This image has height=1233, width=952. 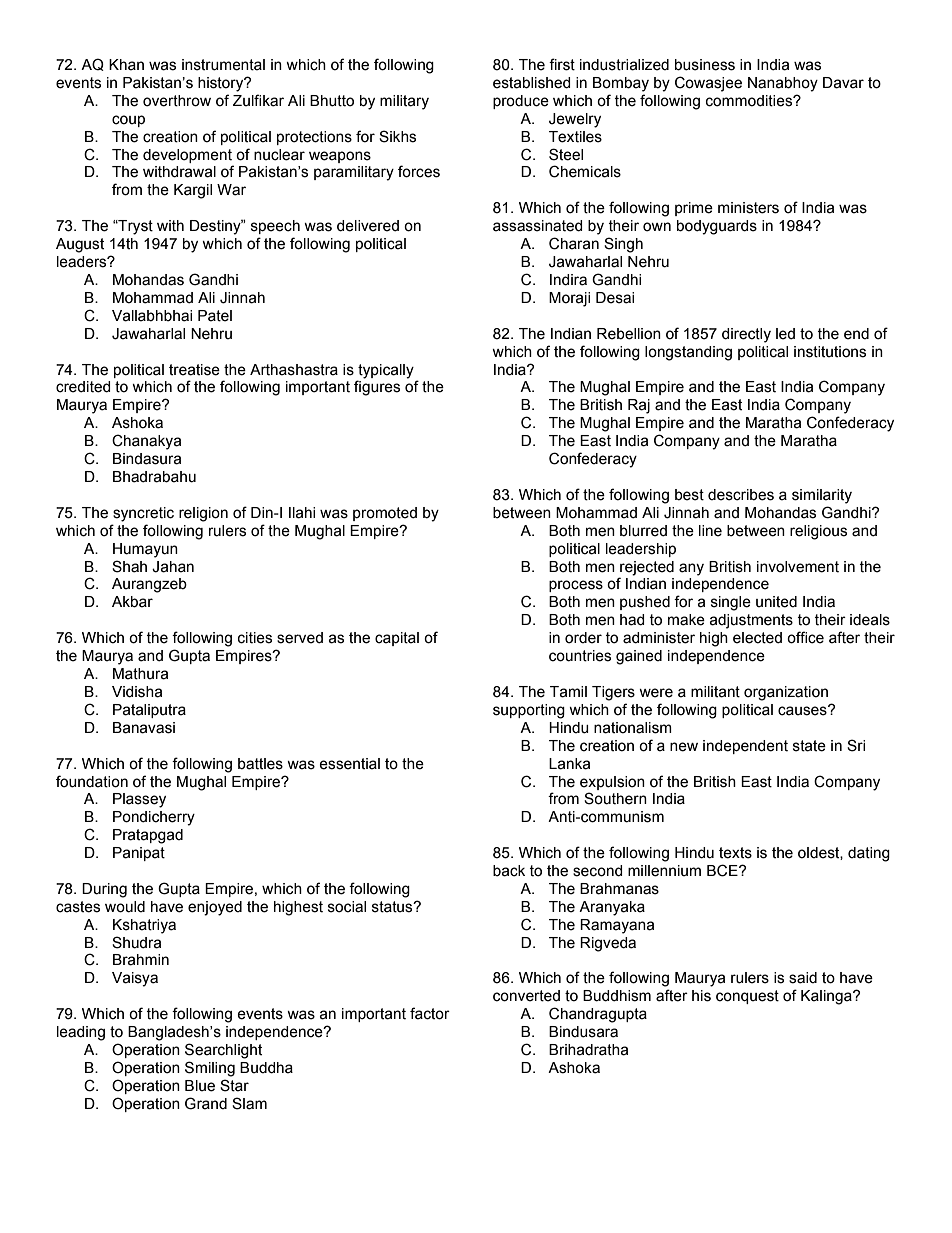 What do you see at coordinates (200, 1086) in the image?
I see `Blue` at bounding box center [200, 1086].
